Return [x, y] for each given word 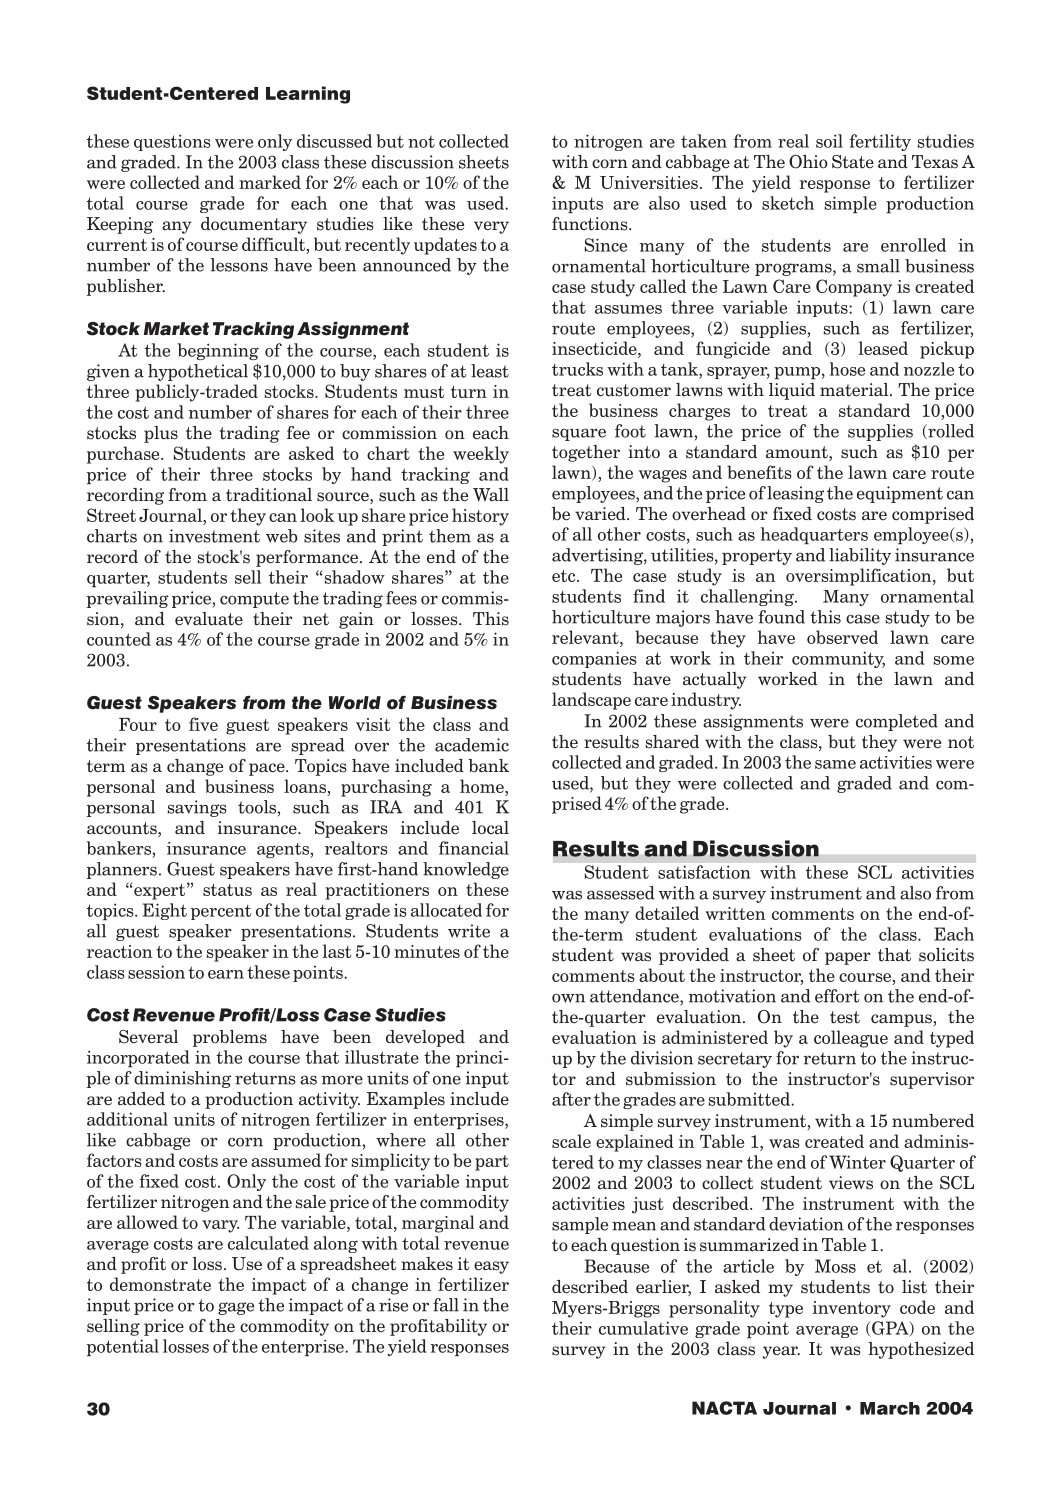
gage [236, 1308]
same [835, 764]
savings [197, 808]
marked [270, 182]
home [483, 786]
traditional [269, 495]
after [571, 1099]
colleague [851, 1039]
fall [446, 1305]
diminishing [182, 1079]
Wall [491, 495]
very [491, 227]
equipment [900, 494]
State [853, 162]
